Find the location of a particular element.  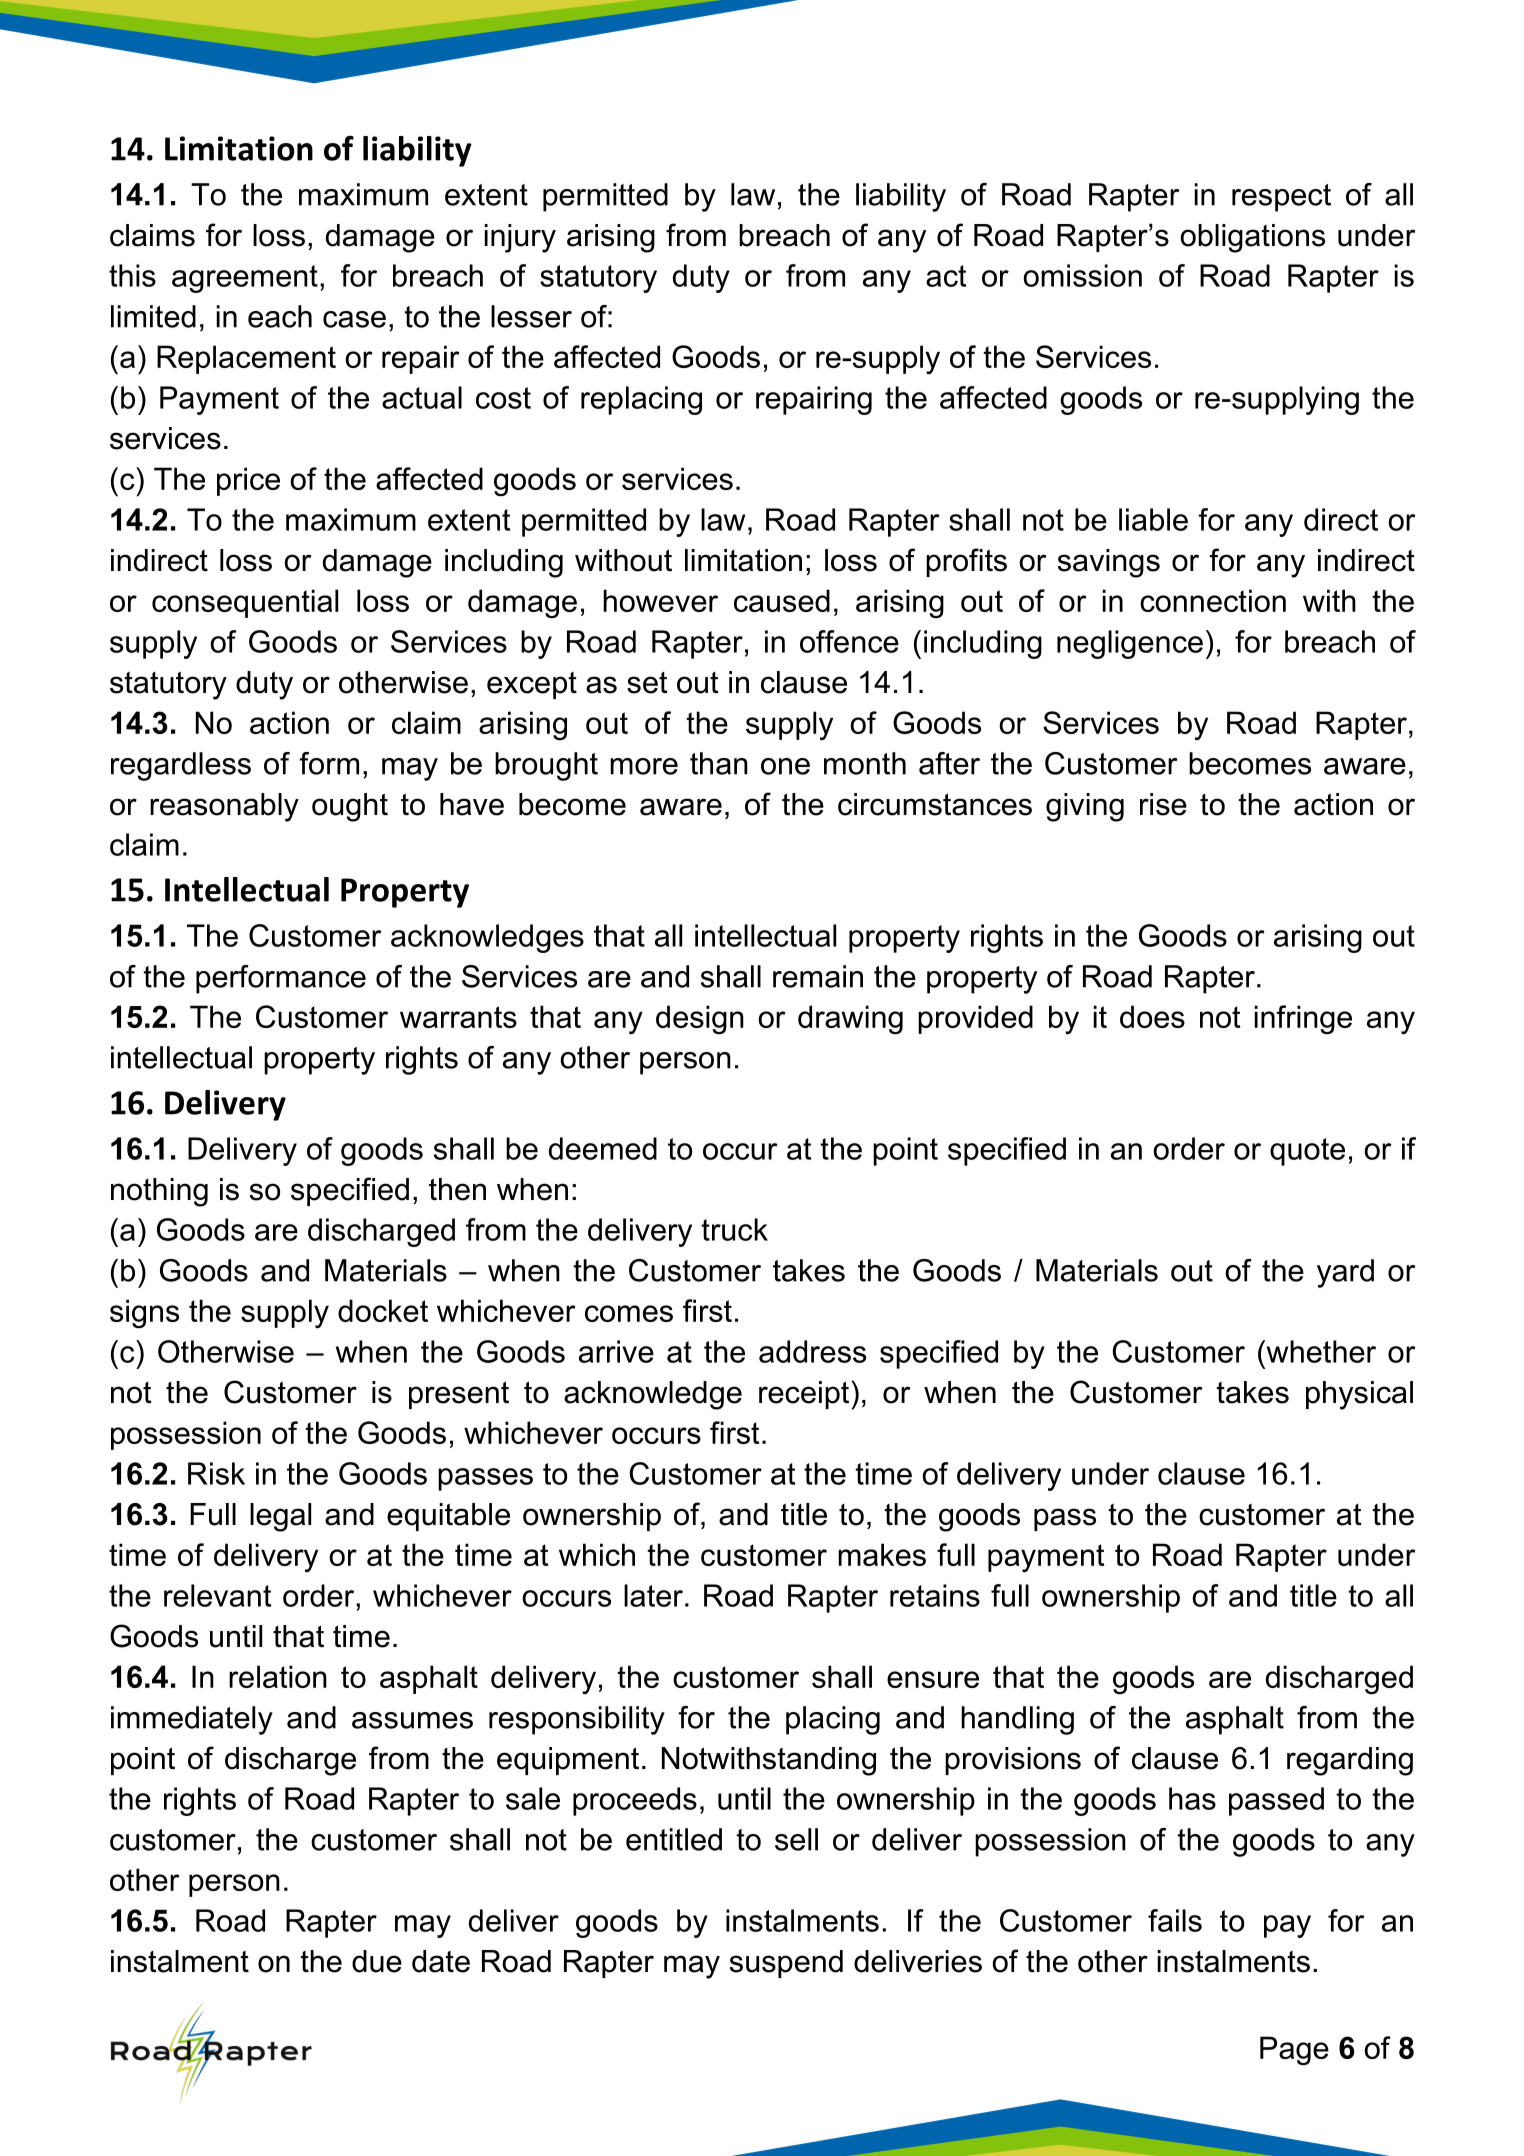

receipt is located at coordinates (805, 1395).
